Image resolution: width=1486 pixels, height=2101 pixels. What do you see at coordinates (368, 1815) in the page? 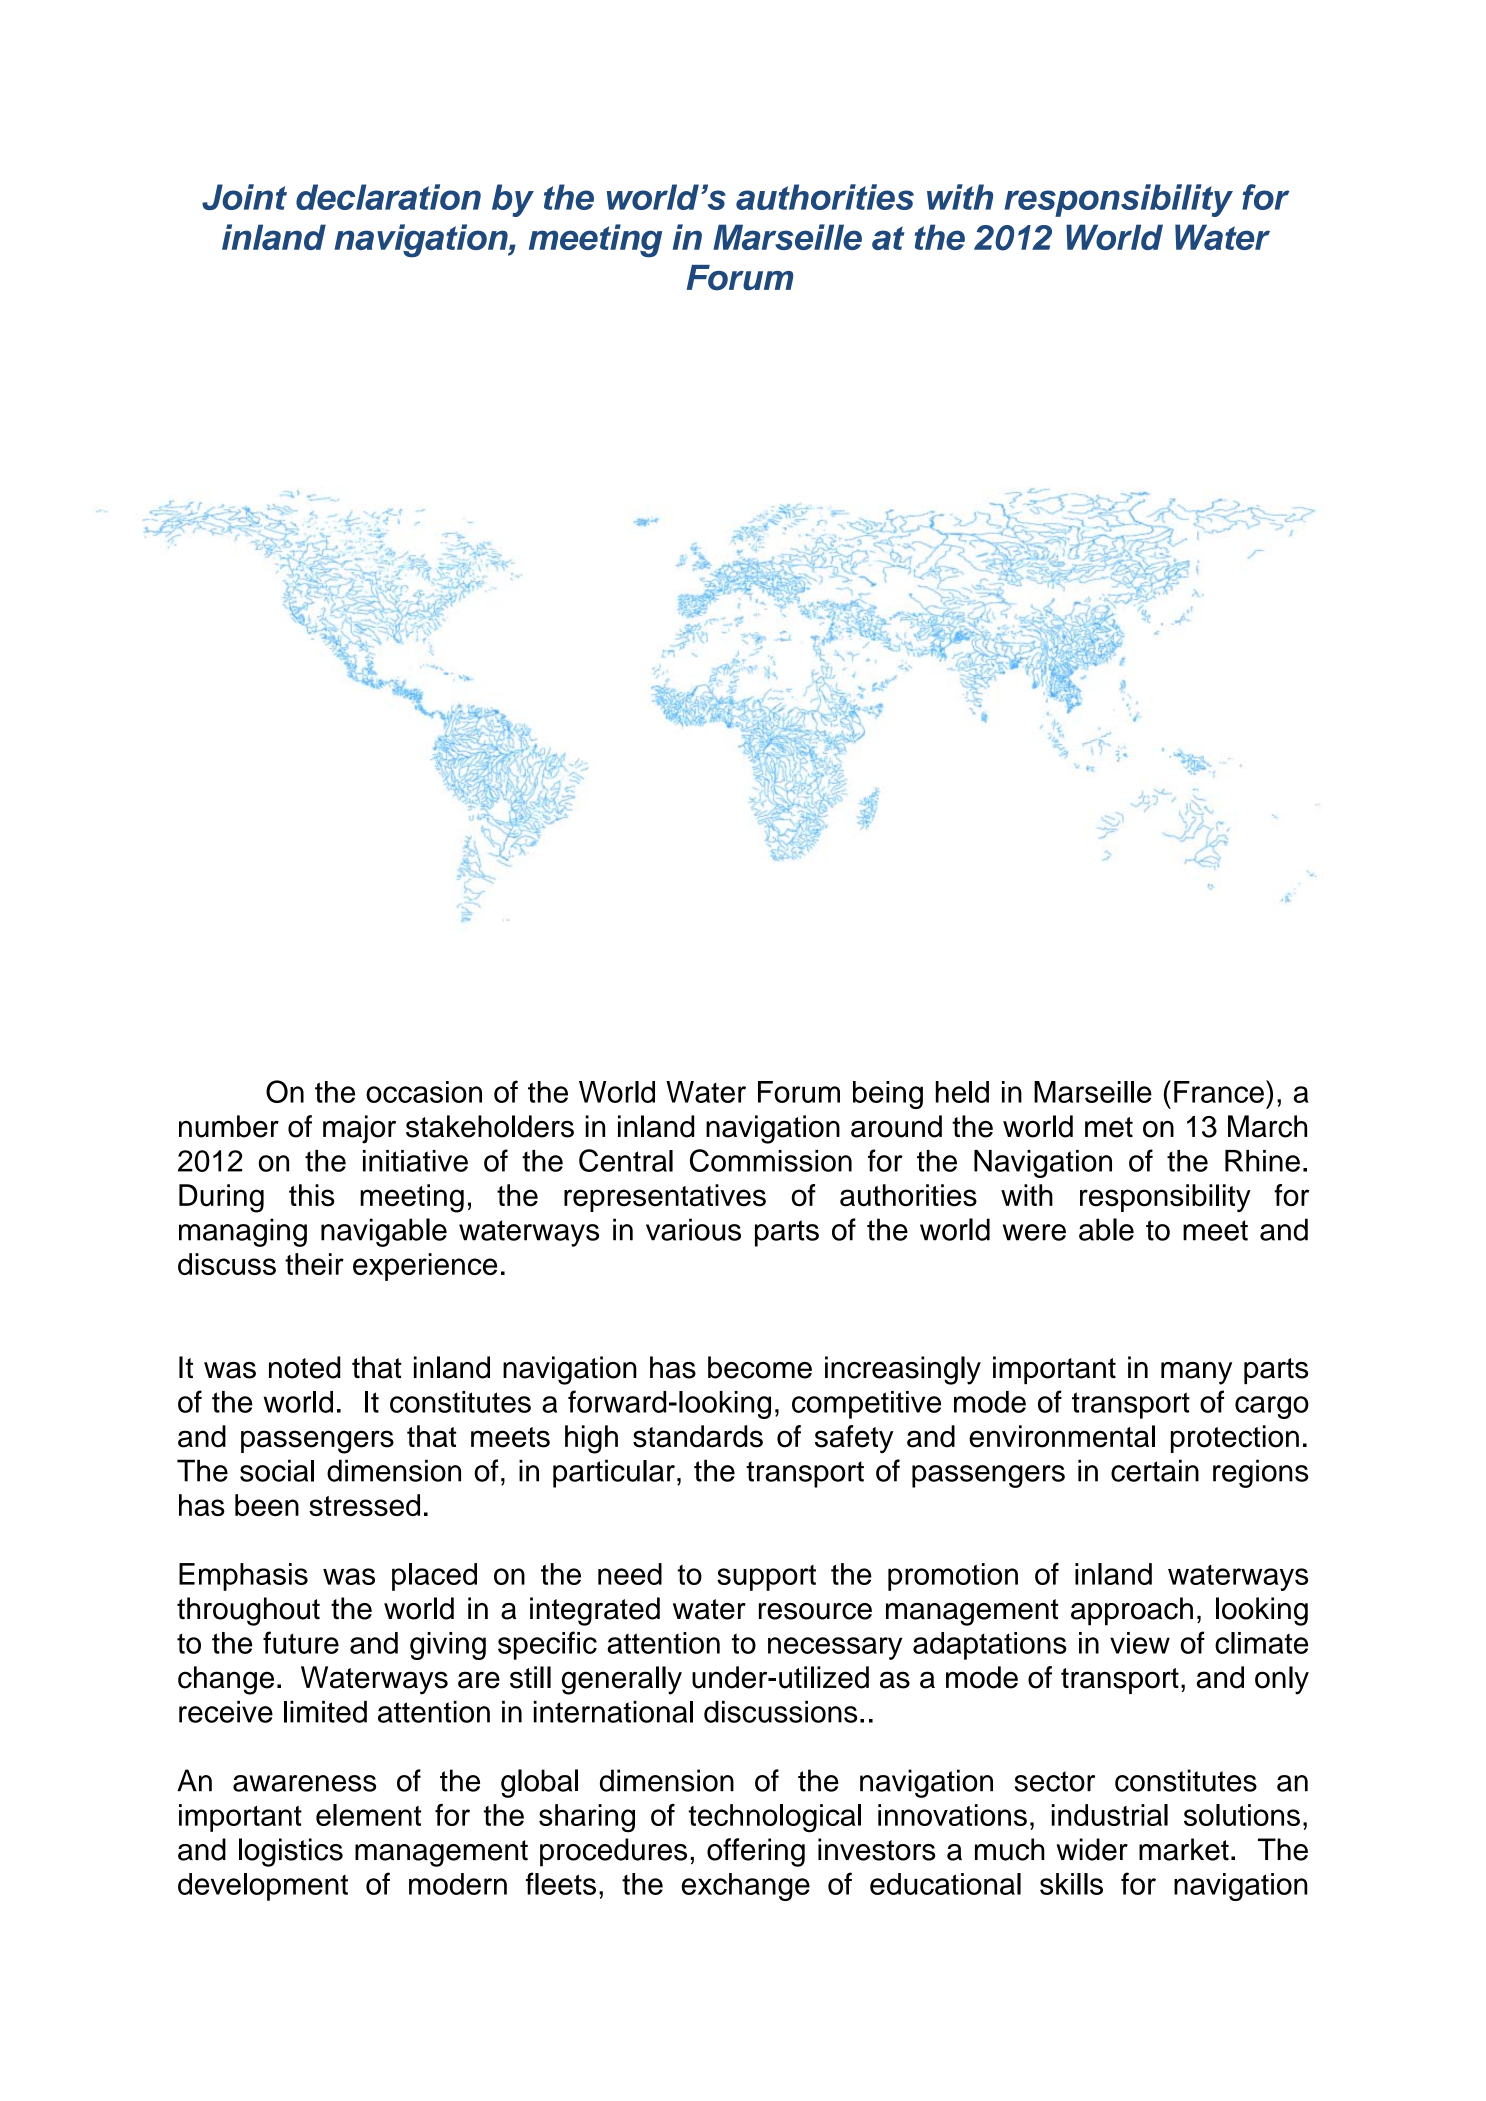
I see `element` at bounding box center [368, 1815].
